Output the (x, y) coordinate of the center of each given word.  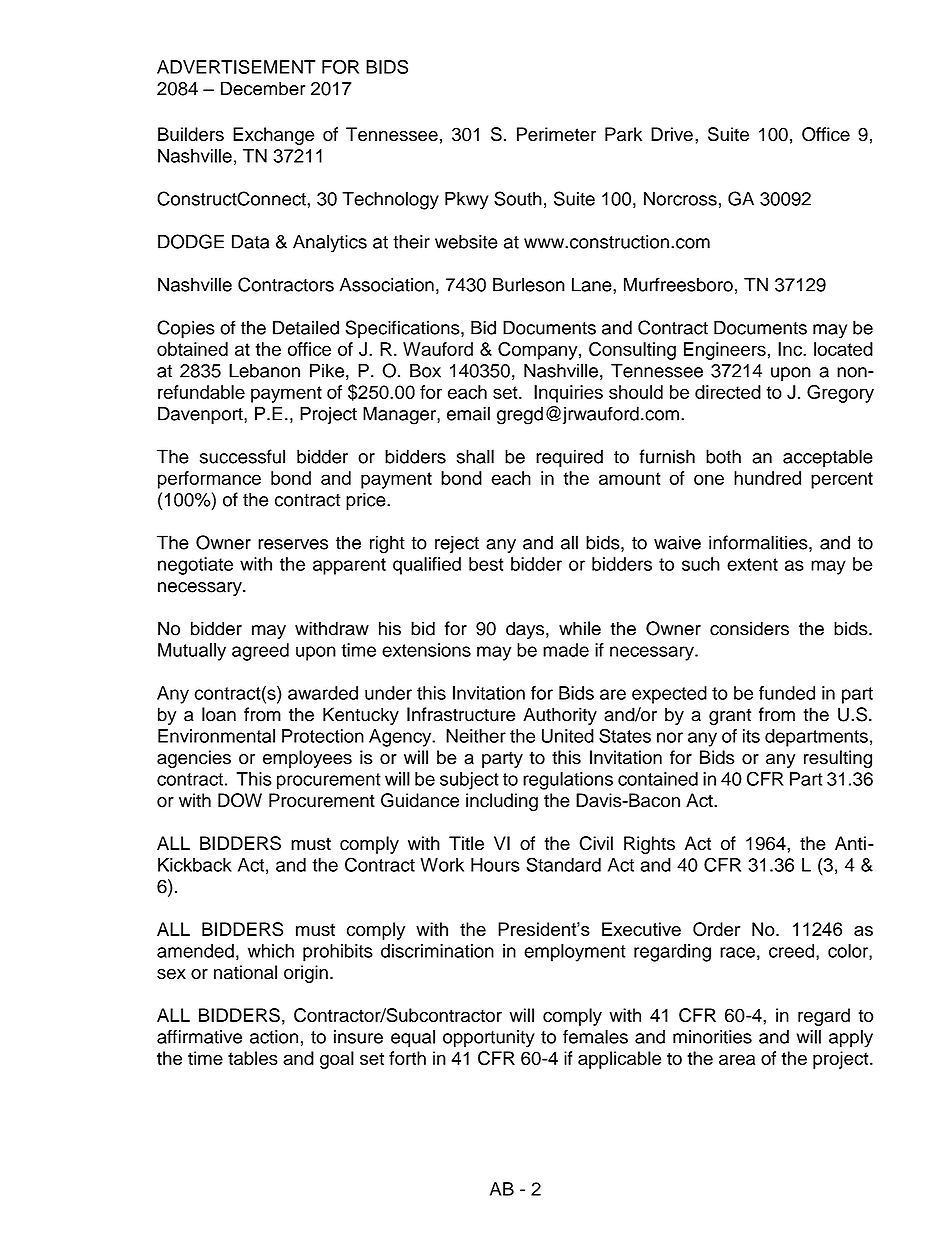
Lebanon (264, 370)
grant (730, 717)
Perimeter (556, 134)
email (468, 413)
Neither (476, 736)
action (274, 1037)
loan (219, 714)
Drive (672, 134)
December (263, 88)
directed (728, 392)
